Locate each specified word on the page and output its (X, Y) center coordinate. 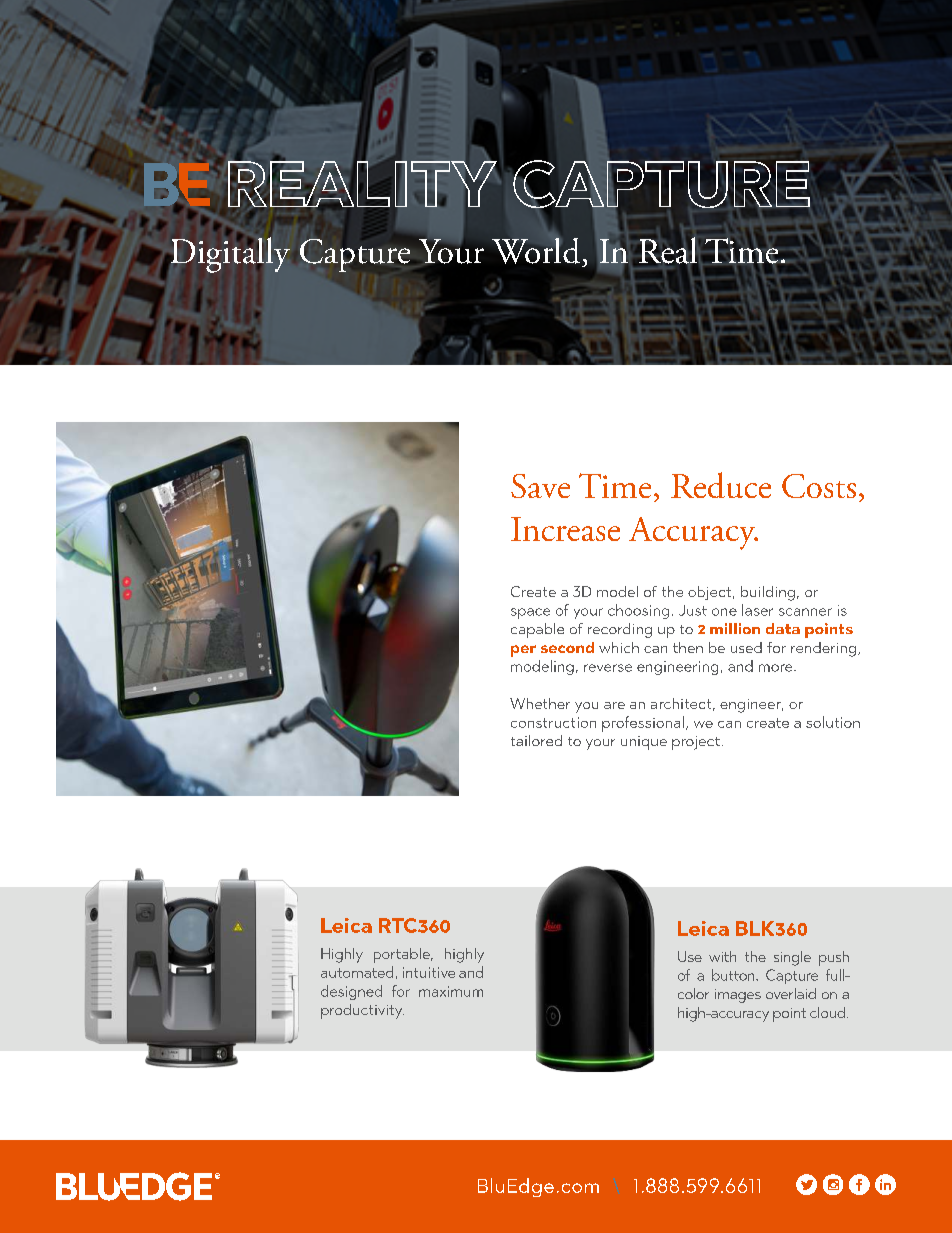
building (768, 593)
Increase (565, 529)
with (722, 956)
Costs (819, 486)
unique (644, 743)
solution (833, 722)
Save (540, 486)
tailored (536, 740)
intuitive (429, 972)
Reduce (721, 485)
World (536, 249)
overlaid (791, 993)
